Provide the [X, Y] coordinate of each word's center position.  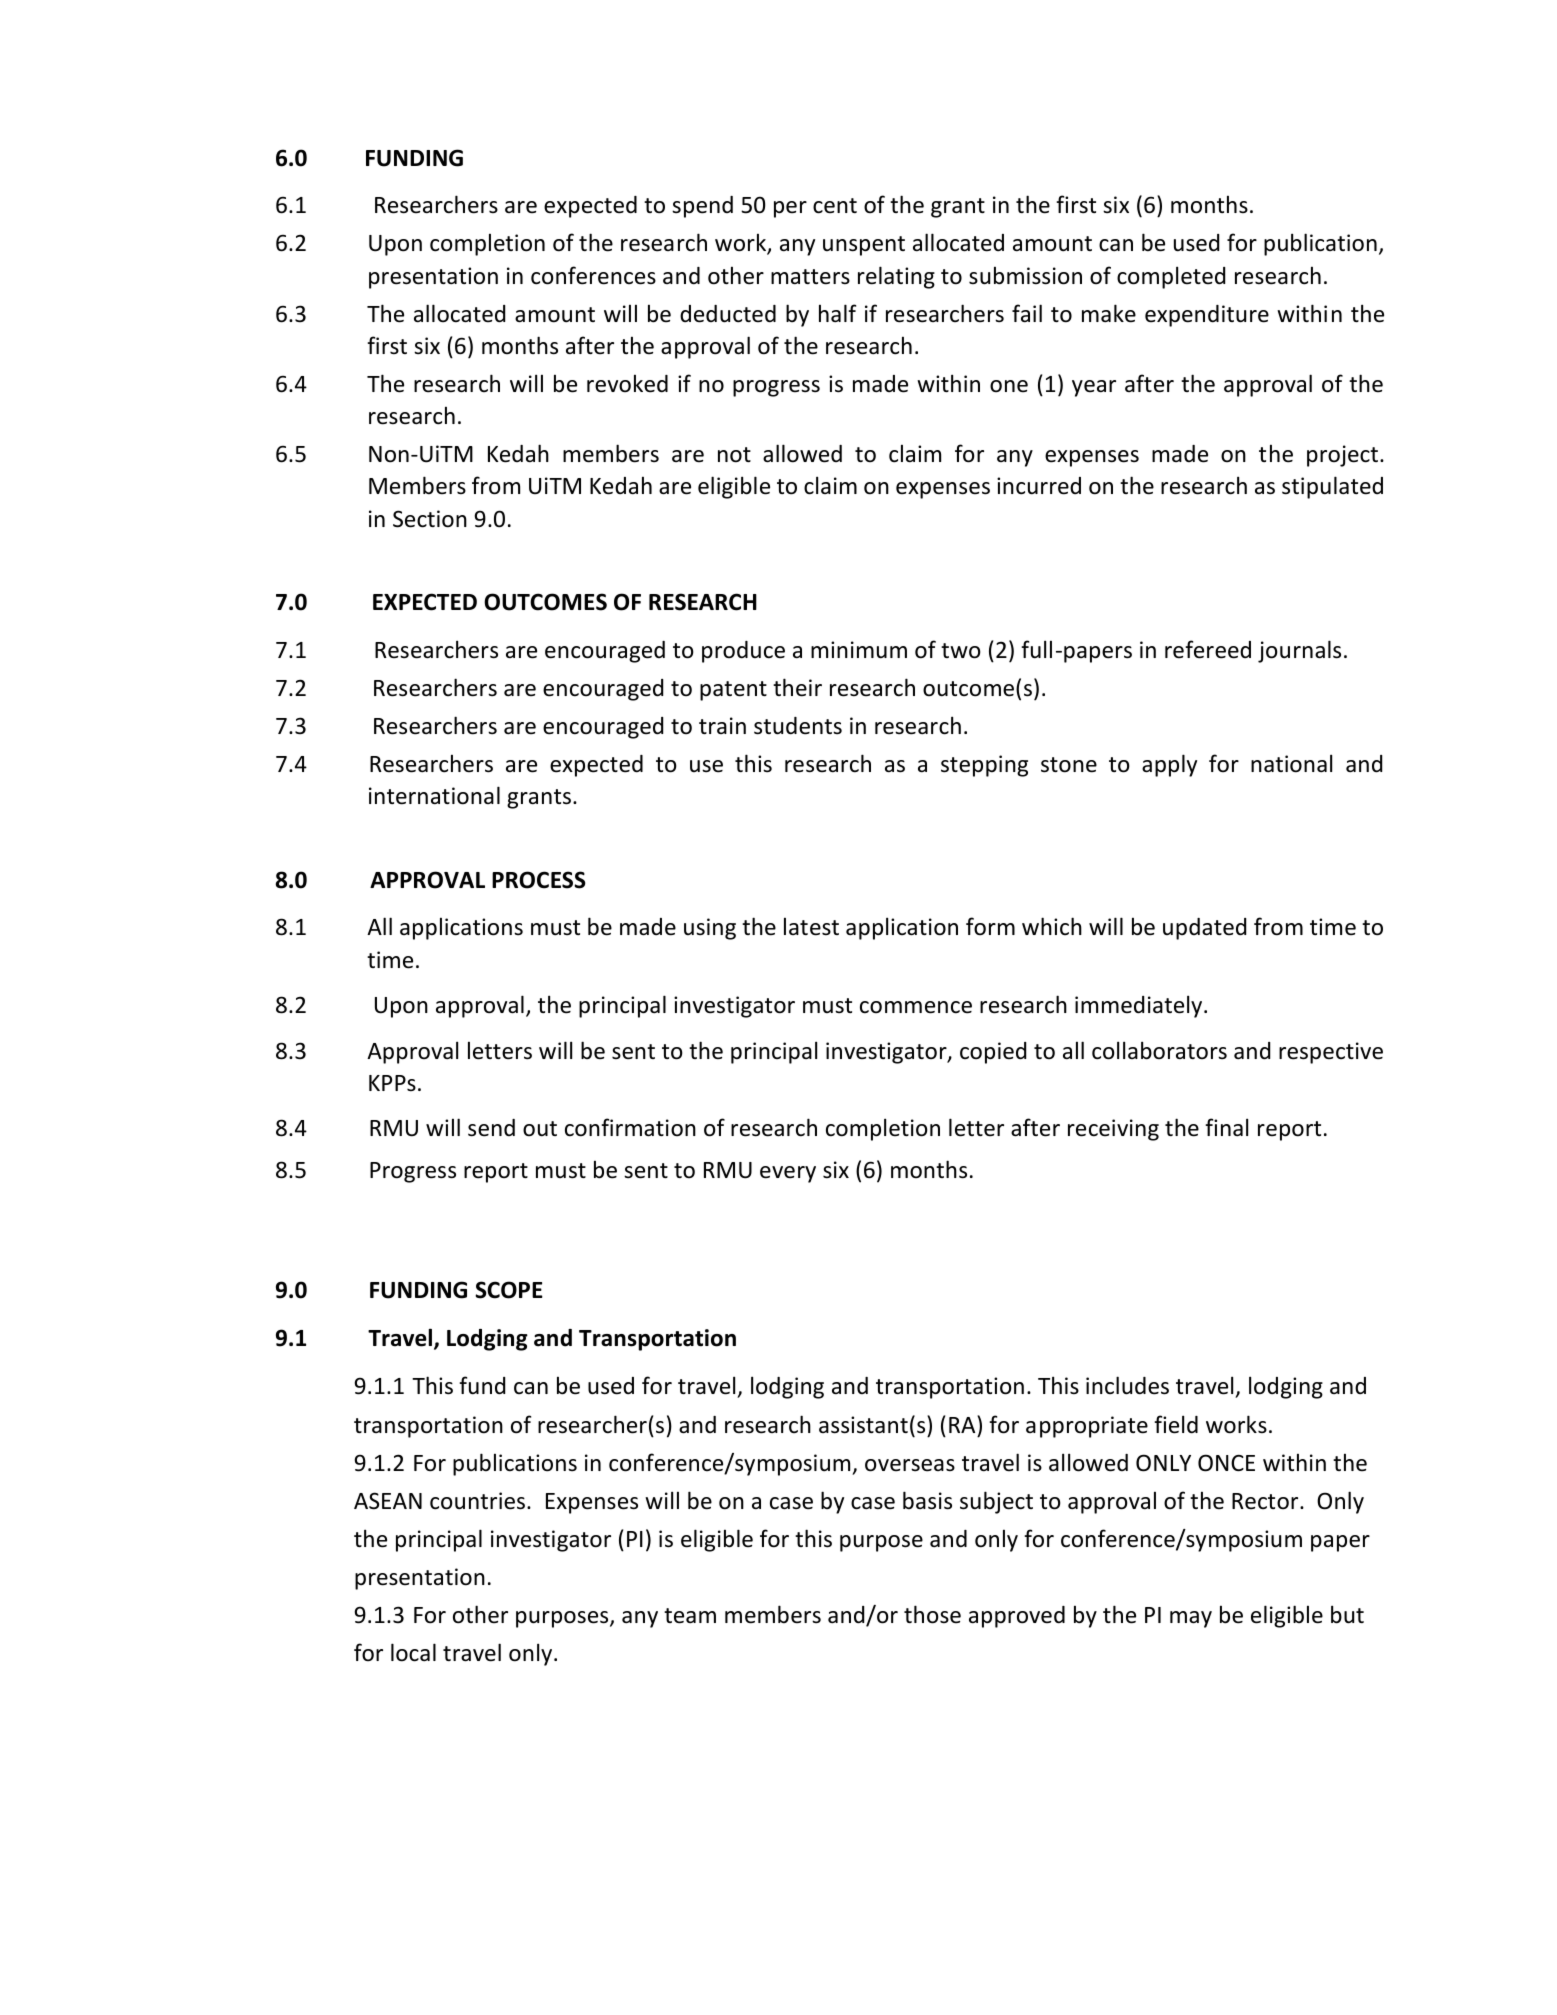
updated [1204, 929]
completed [1171, 277]
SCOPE [509, 1290]
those [932, 1614]
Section [430, 519]
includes [1127, 1385]
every [788, 1174]
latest [811, 926]
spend [702, 207]
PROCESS [539, 880]
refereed [1208, 649]
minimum [859, 650]
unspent [864, 246]
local [413, 1652]
